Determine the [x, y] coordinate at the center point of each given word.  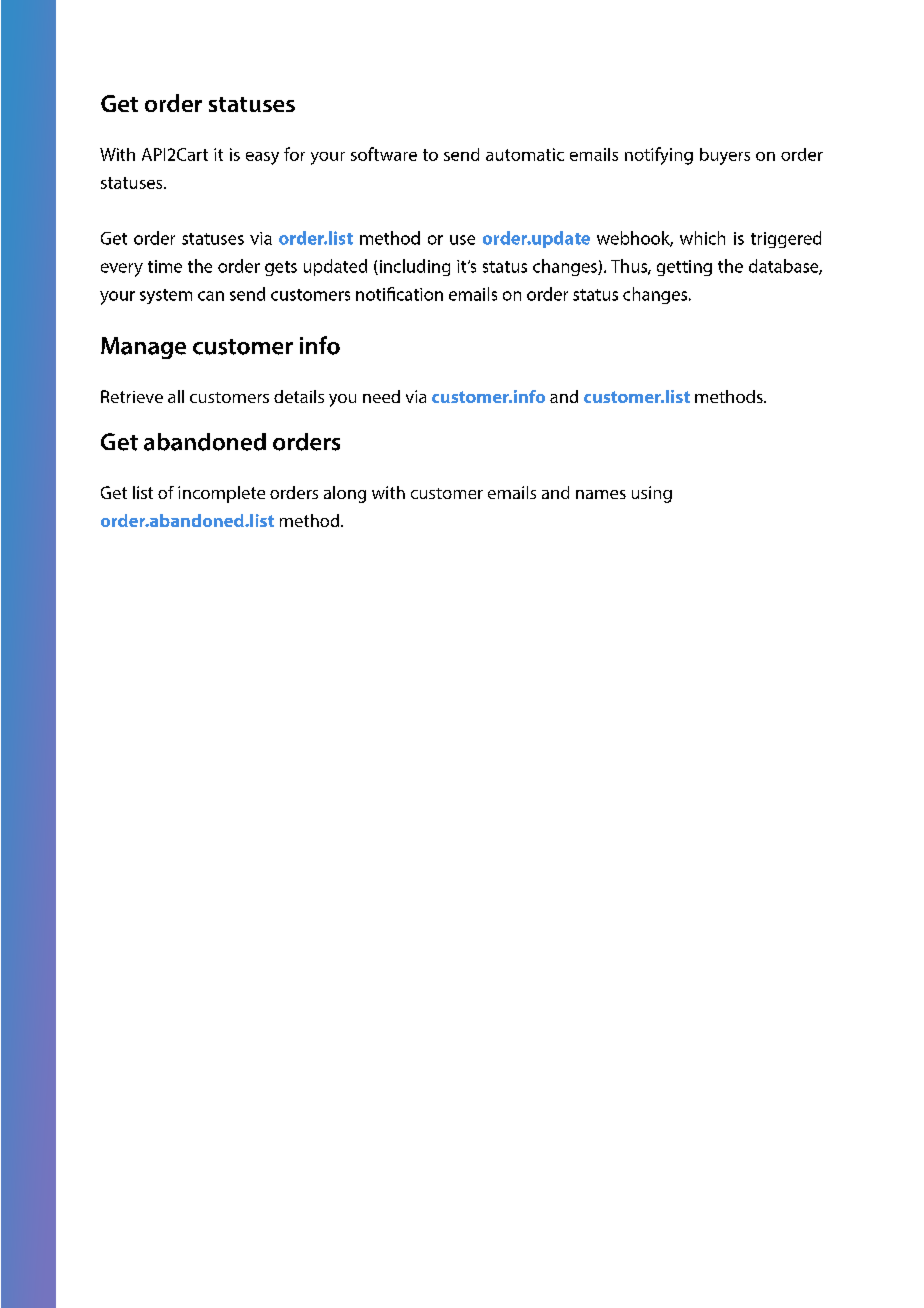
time [165, 266]
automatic [525, 154]
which [702, 238]
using [652, 494]
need [381, 396]
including [413, 267]
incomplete [221, 494]
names [601, 494]
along [345, 494]
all [176, 396]
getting [684, 268]
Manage [143, 348]
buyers [725, 156]
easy [262, 158]
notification [399, 294]
